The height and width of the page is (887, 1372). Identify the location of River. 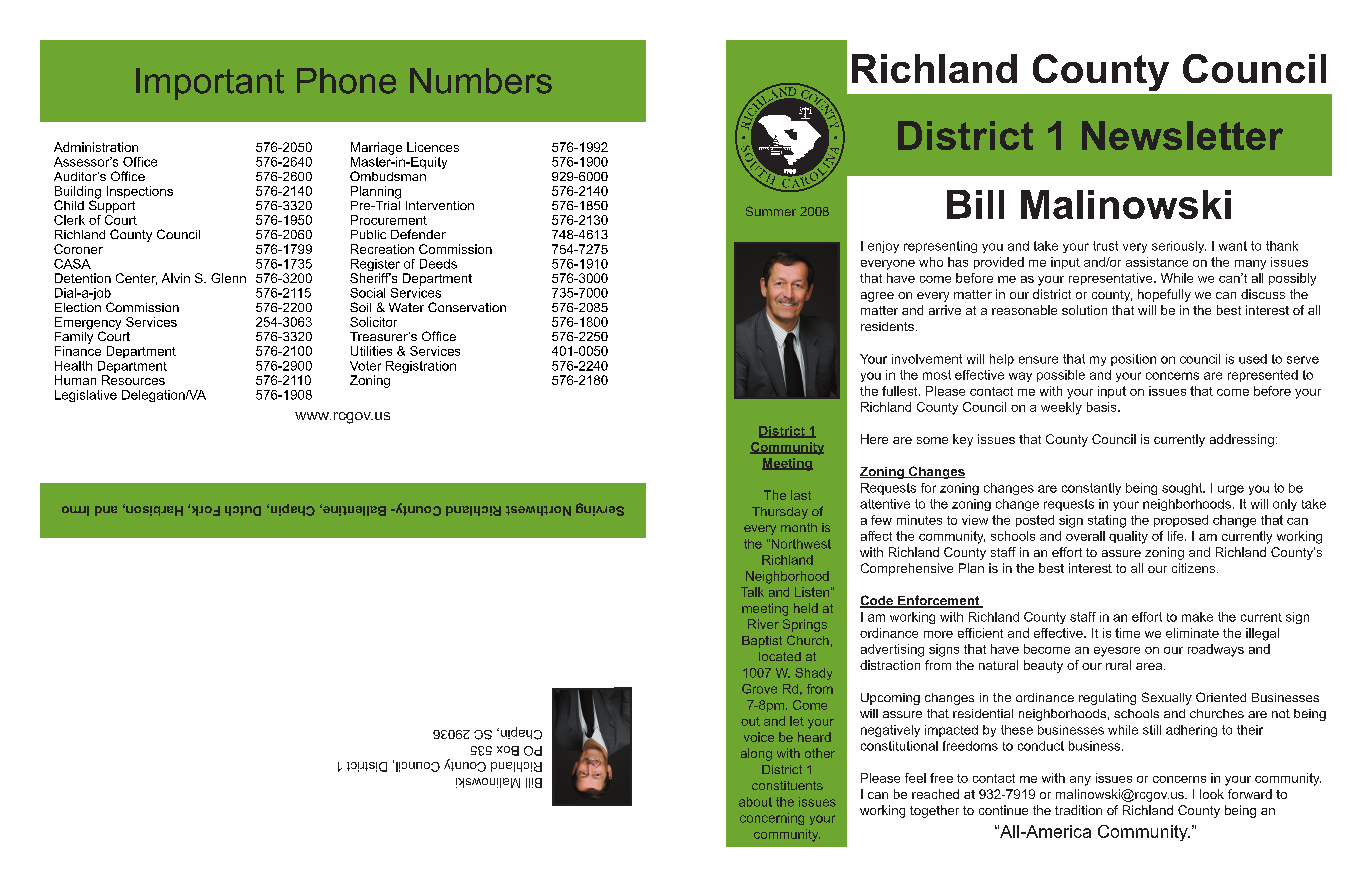
(763, 624).
